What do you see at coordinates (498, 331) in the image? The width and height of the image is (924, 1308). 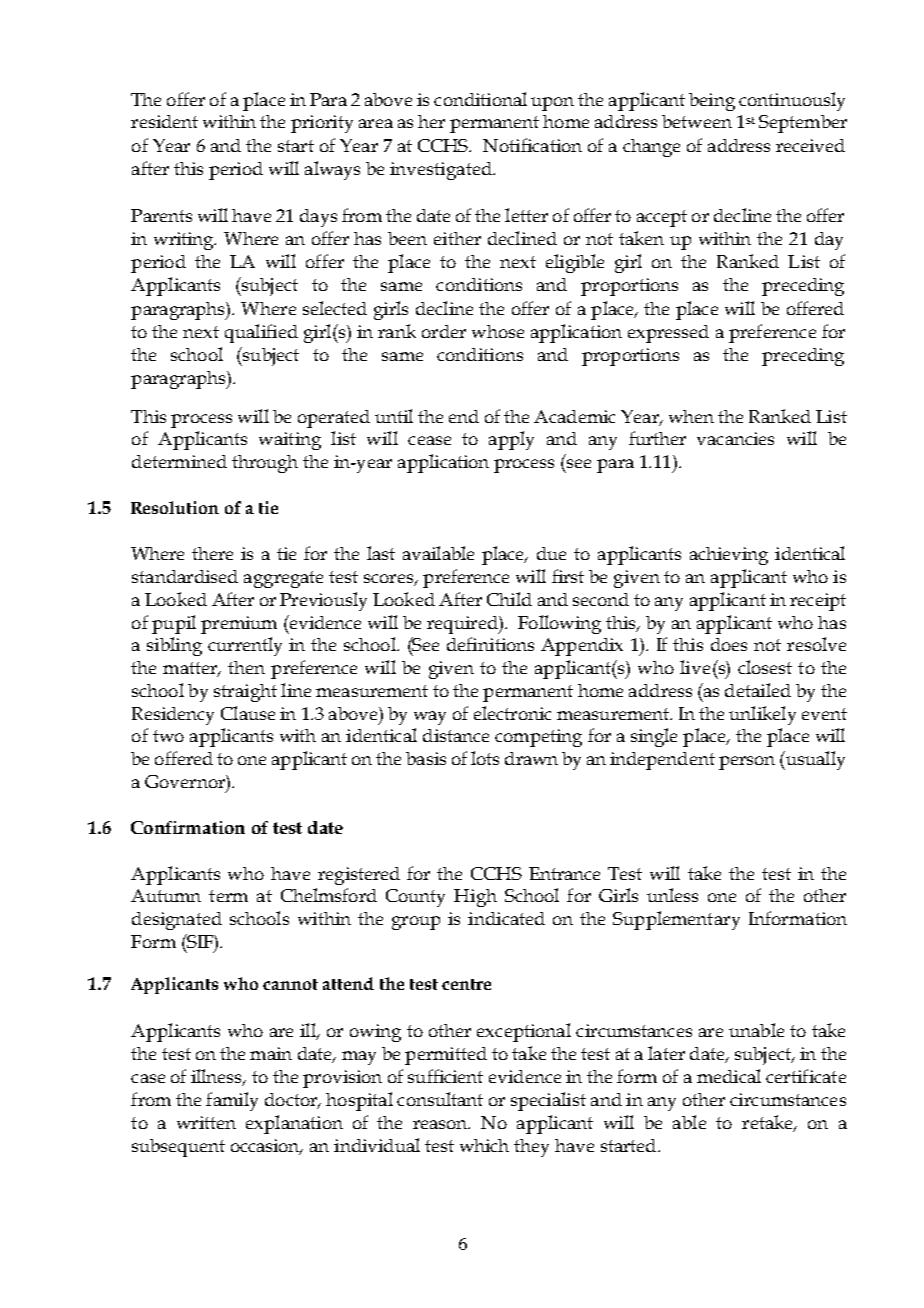 I see `whose` at bounding box center [498, 331].
